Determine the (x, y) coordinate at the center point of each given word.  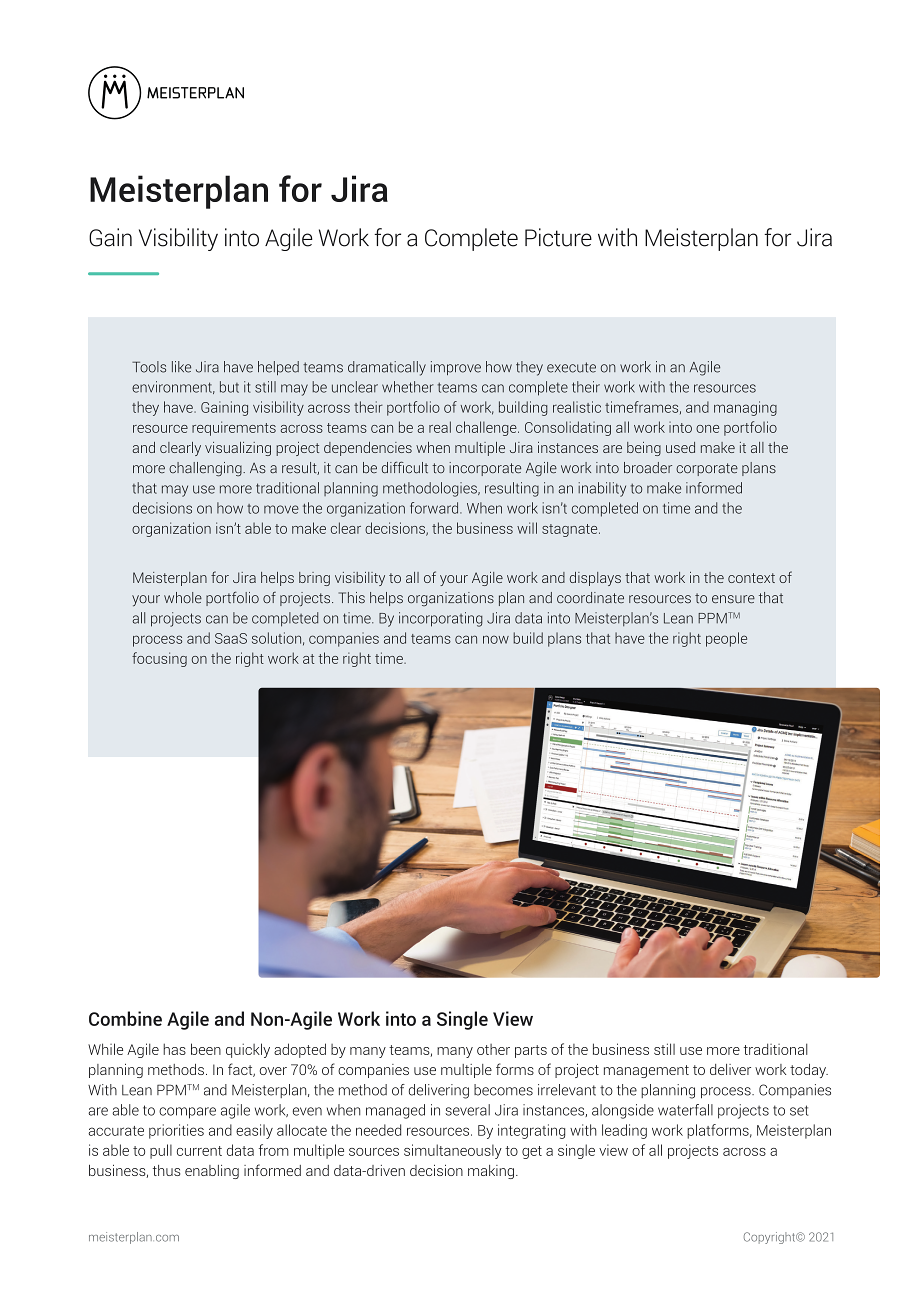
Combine (125, 1018)
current (199, 1151)
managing (745, 408)
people (726, 639)
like (181, 367)
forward (435, 508)
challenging (206, 469)
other (493, 1049)
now (496, 639)
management (646, 1071)
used (680, 447)
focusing (159, 659)
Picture (558, 237)
